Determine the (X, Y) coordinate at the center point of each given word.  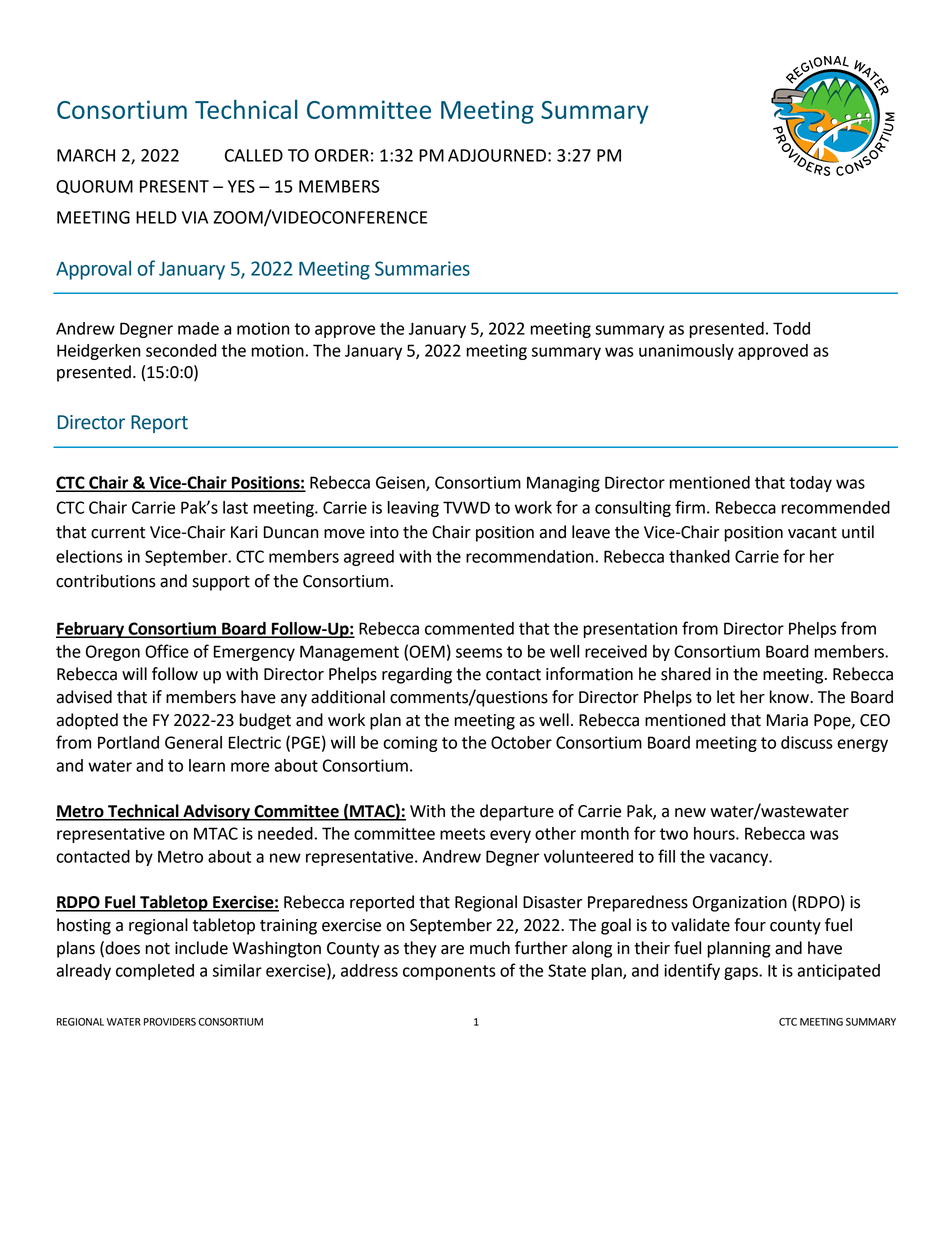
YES (241, 186)
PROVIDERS (170, 1022)
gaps (742, 973)
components (449, 972)
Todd (791, 328)
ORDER (342, 155)
